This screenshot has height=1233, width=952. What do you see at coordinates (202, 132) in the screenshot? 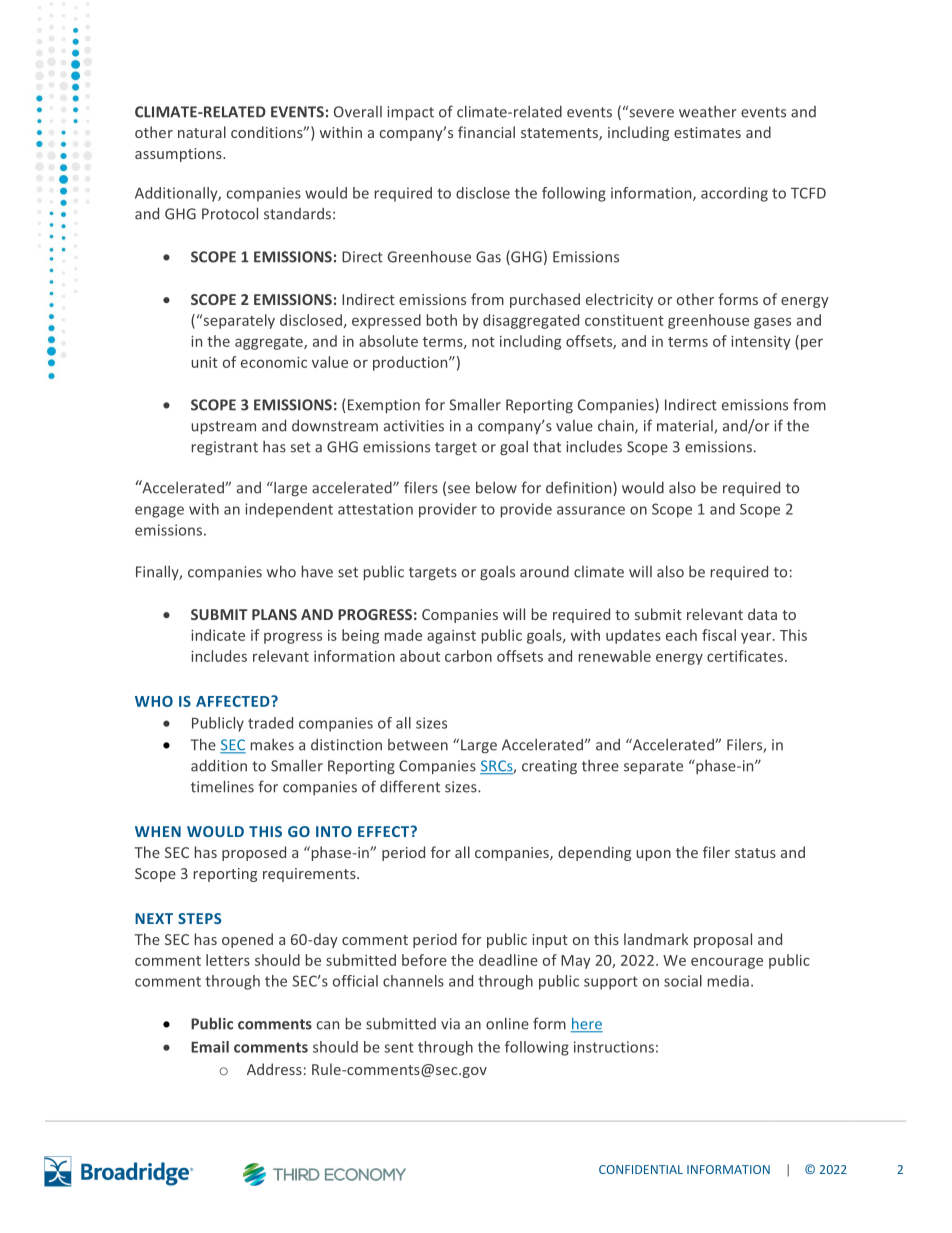
I see `natural` at bounding box center [202, 132].
